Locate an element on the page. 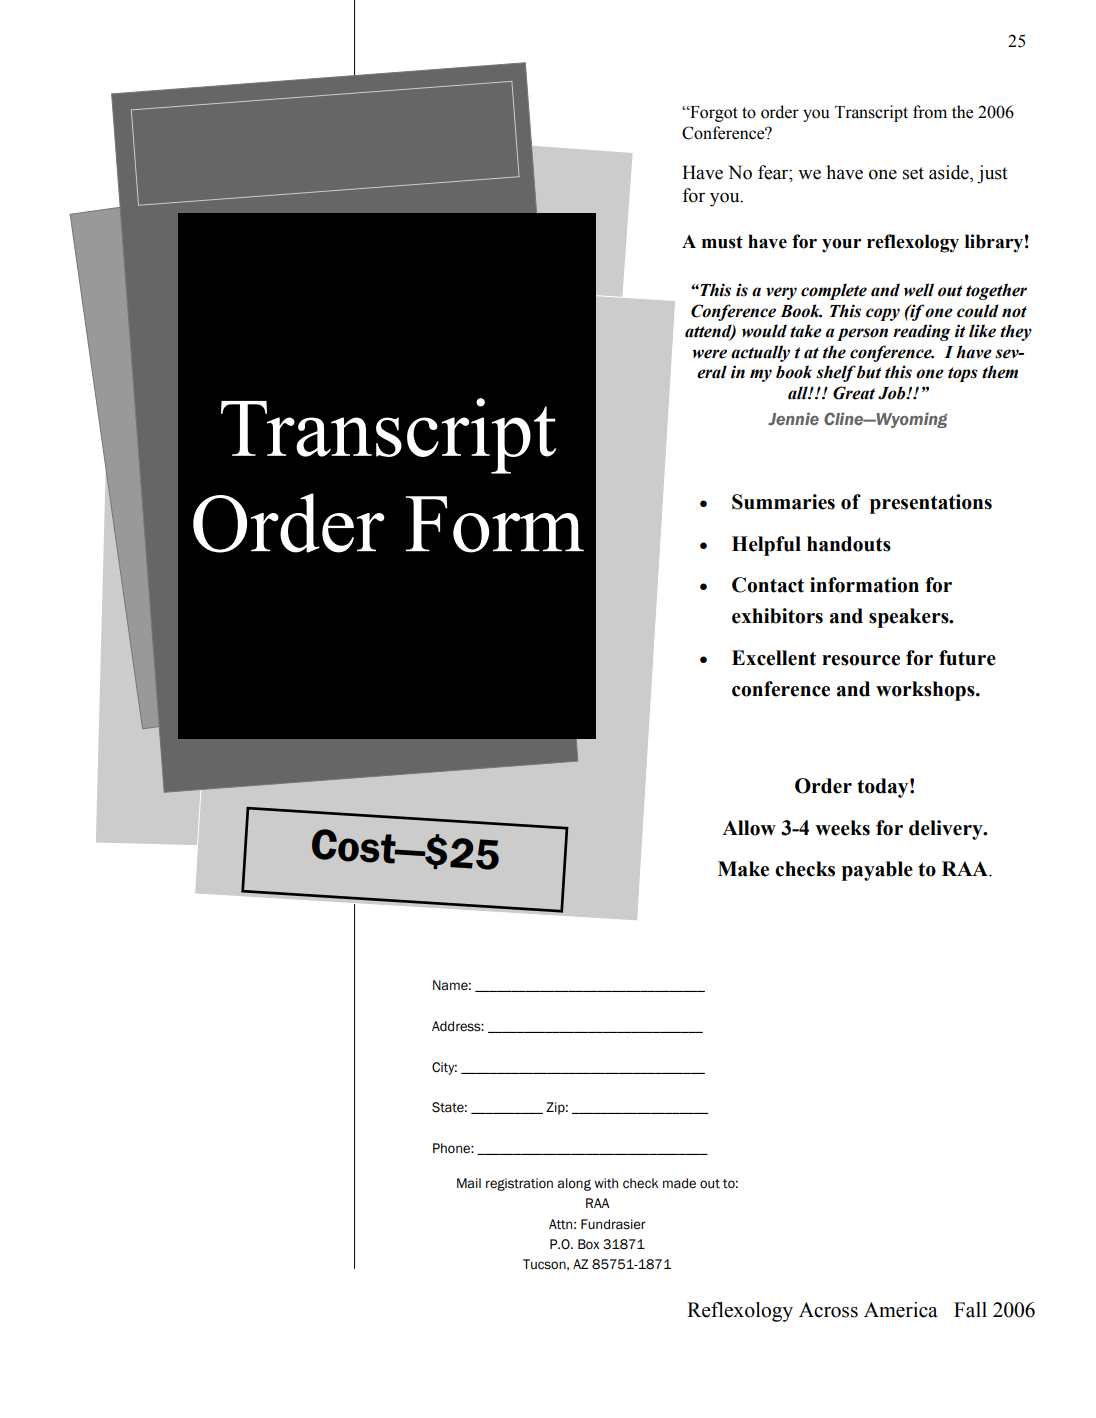 The height and width of the document is (1418, 1096). Across is located at coordinates (828, 1310).
